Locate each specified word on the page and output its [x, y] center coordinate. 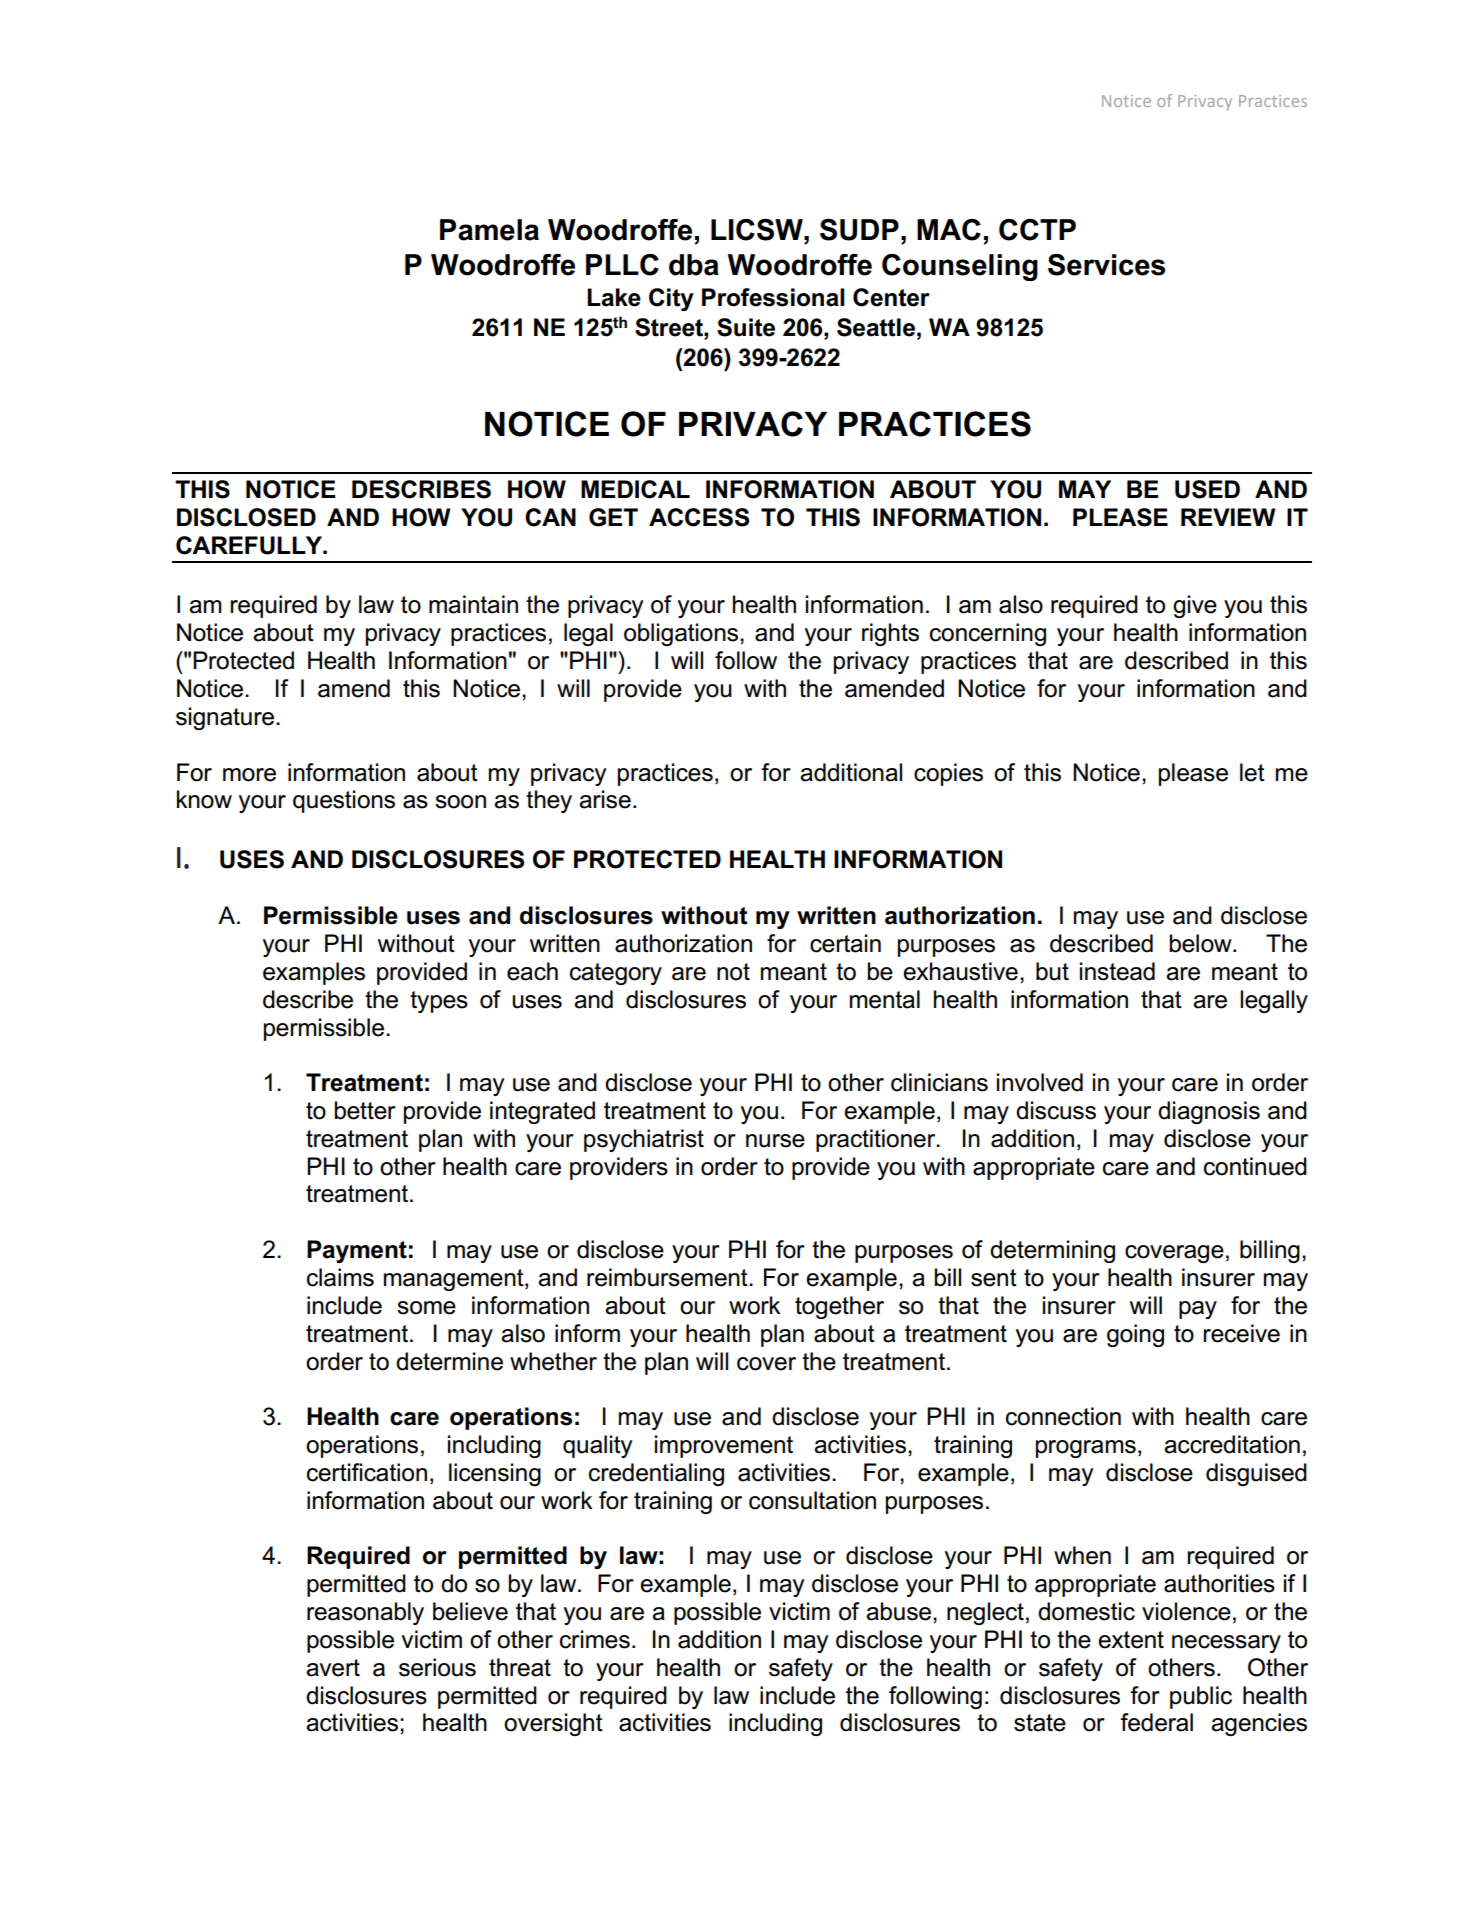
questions [344, 801]
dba [694, 265]
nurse [775, 1141]
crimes [595, 1639]
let [1252, 772]
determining [1052, 1251]
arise [605, 799]
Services [1106, 265]
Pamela [489, 230]
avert [333, 1668]
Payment [357, 1251]
